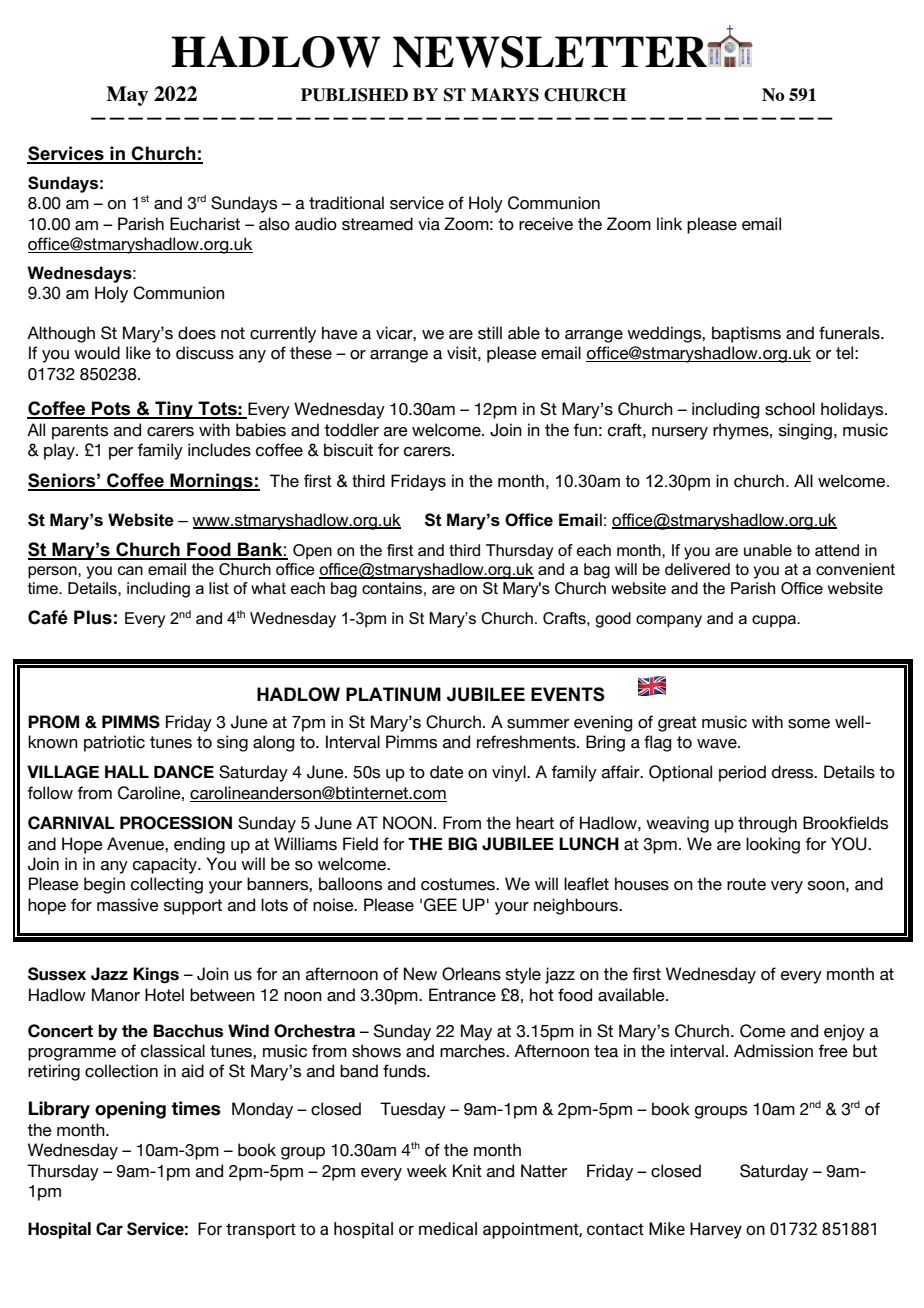  Describe the element at coordinates (354, 95) in the document. I see `PUBLISHED` at that location.
